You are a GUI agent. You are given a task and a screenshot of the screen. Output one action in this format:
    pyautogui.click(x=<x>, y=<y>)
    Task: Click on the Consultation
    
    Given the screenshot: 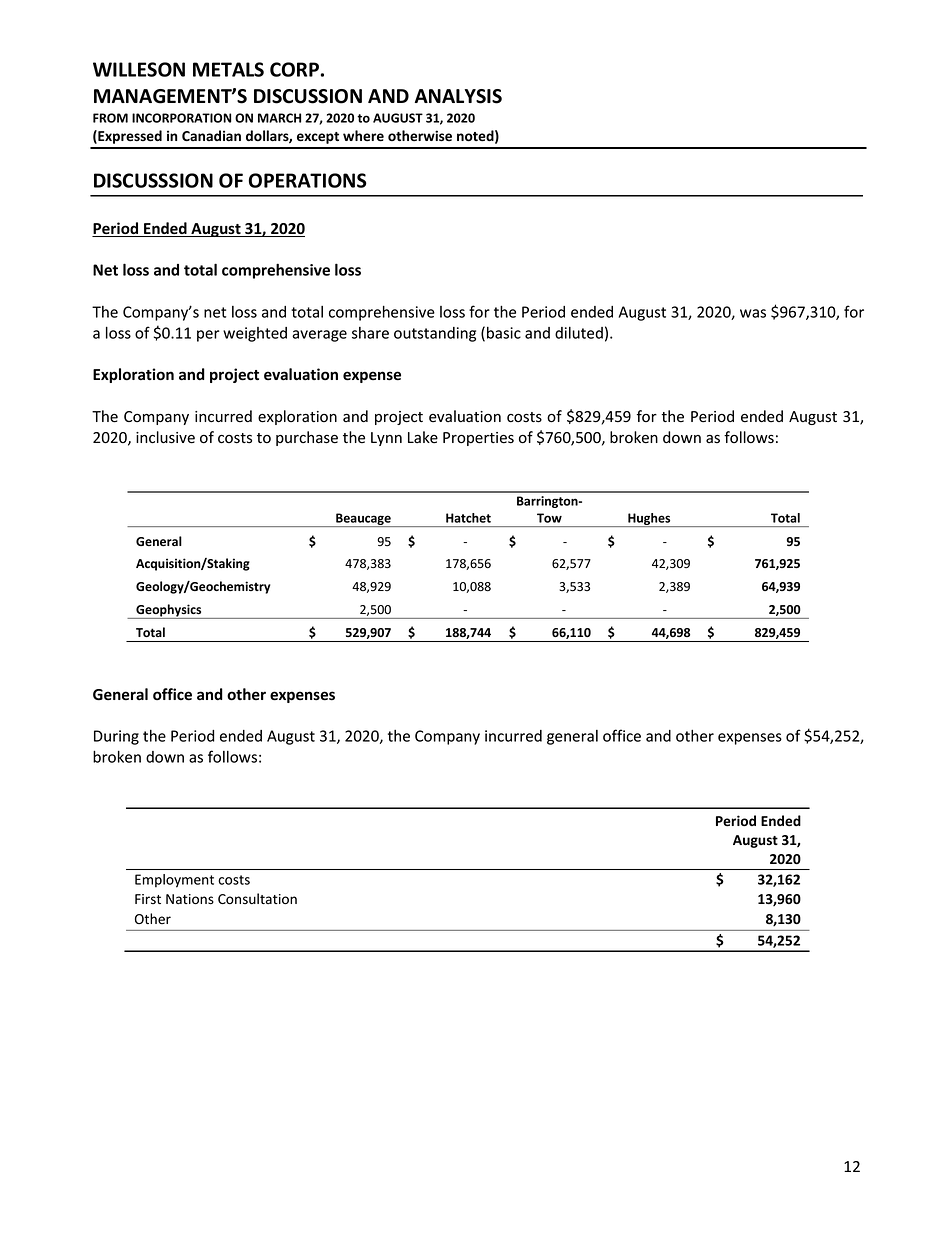 What is the action you would take?
    pyautogui.click(x=257, y=898)
